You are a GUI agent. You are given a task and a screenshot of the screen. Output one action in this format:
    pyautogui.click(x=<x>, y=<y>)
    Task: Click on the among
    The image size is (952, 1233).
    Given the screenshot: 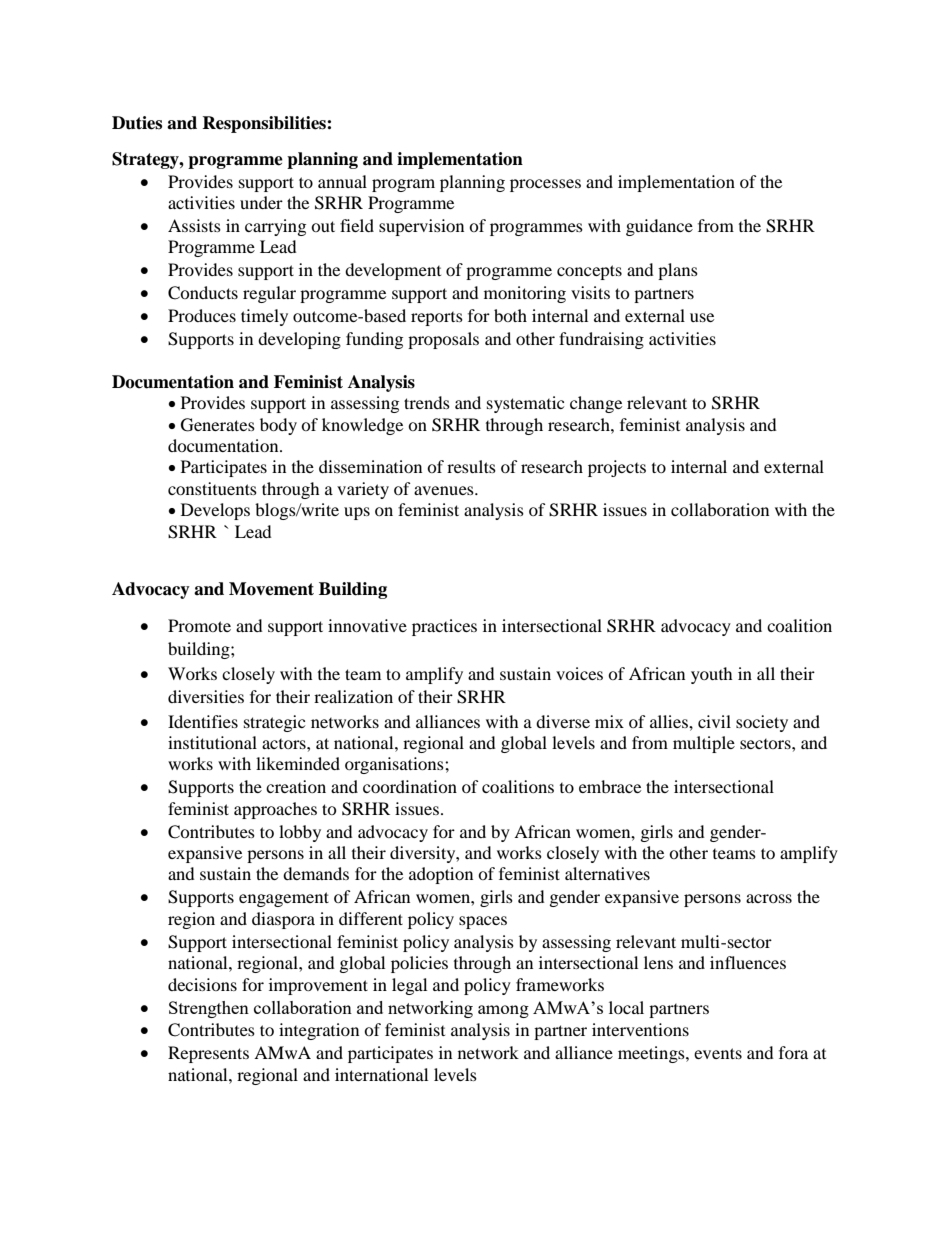 What is the action you would take?
    pyautogui.click(x=503, y=1011)
